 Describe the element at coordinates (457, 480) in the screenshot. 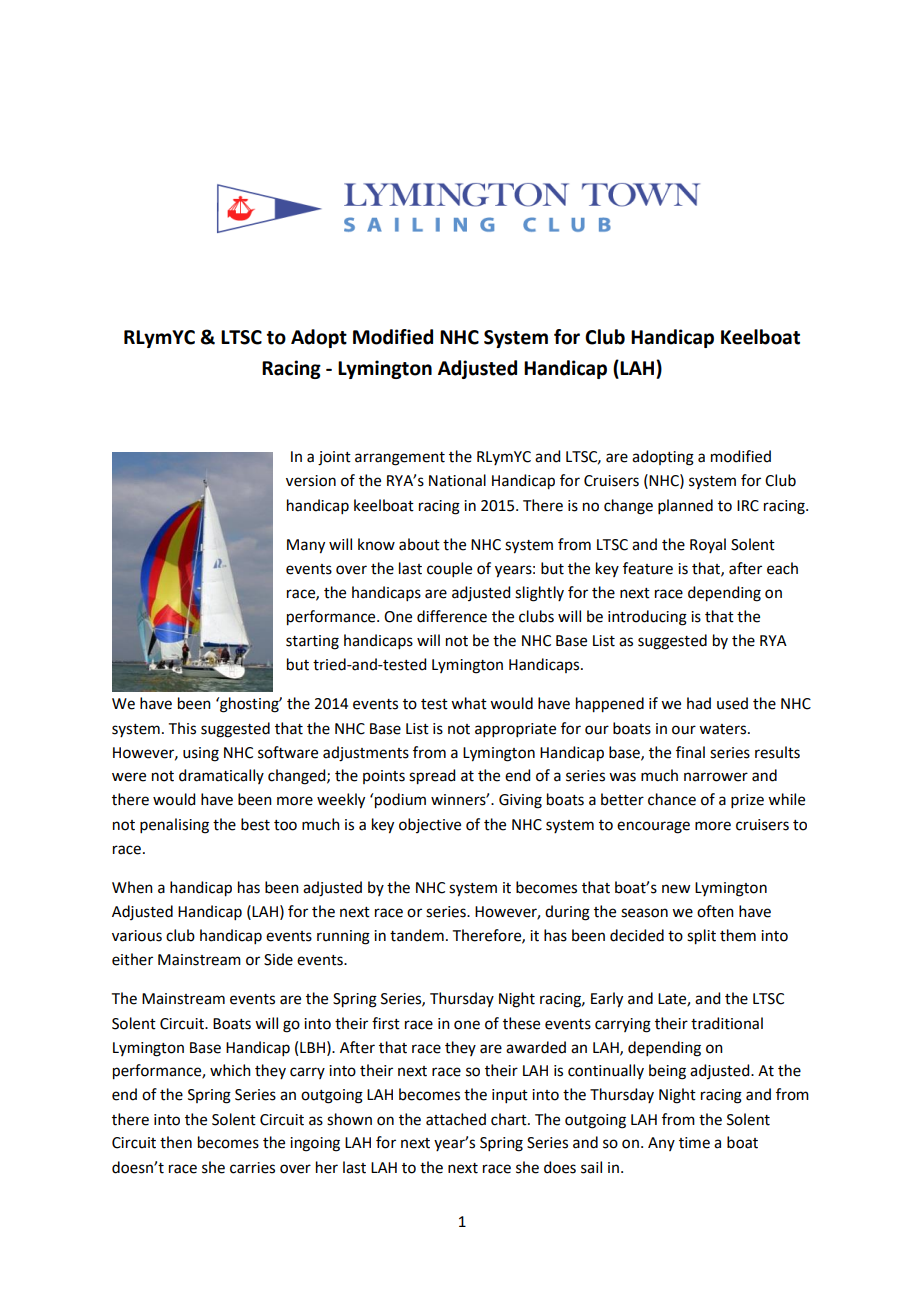

I see `National` at that location.
